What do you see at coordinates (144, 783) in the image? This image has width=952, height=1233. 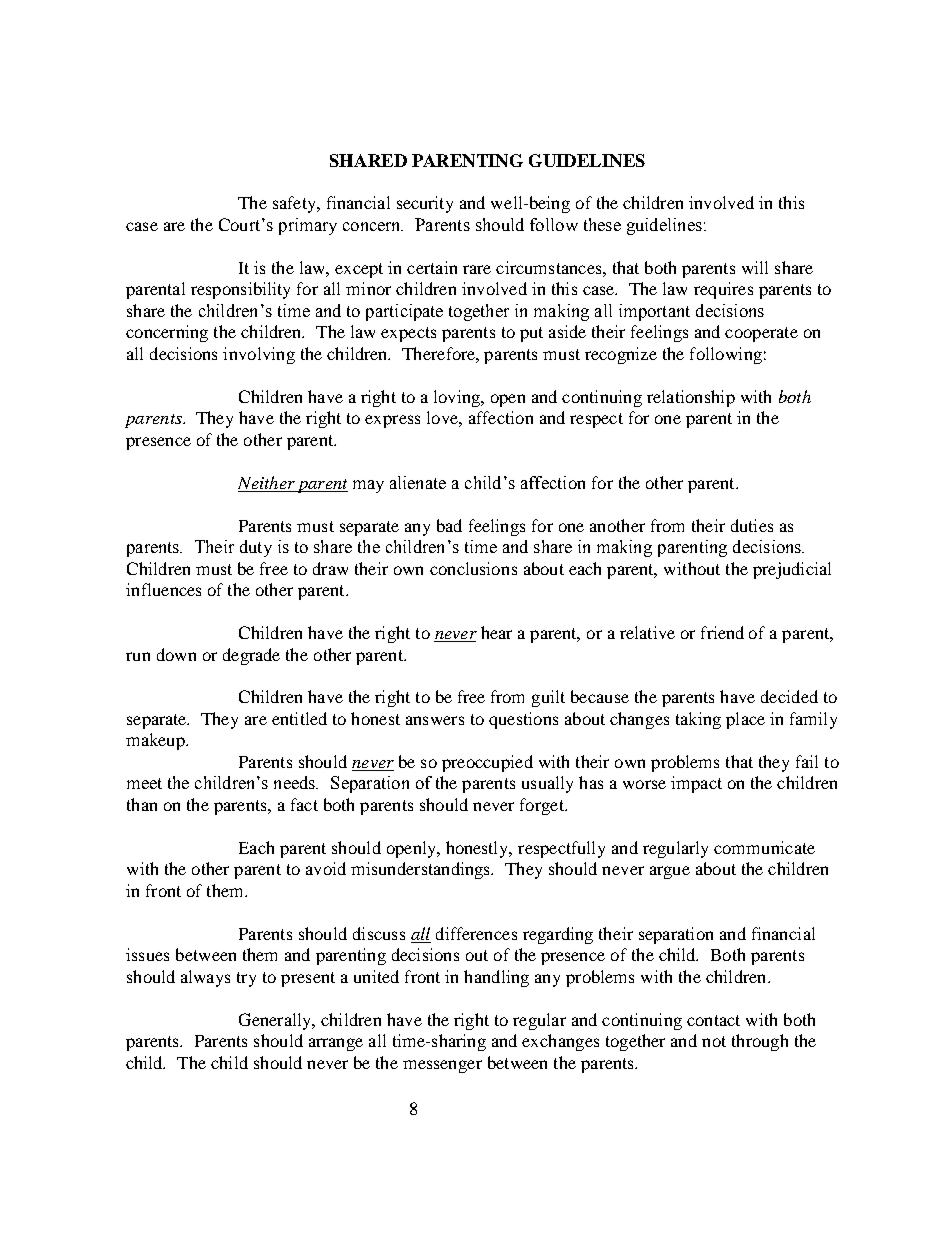 I see `meet` at bounding box center [144, 783].
